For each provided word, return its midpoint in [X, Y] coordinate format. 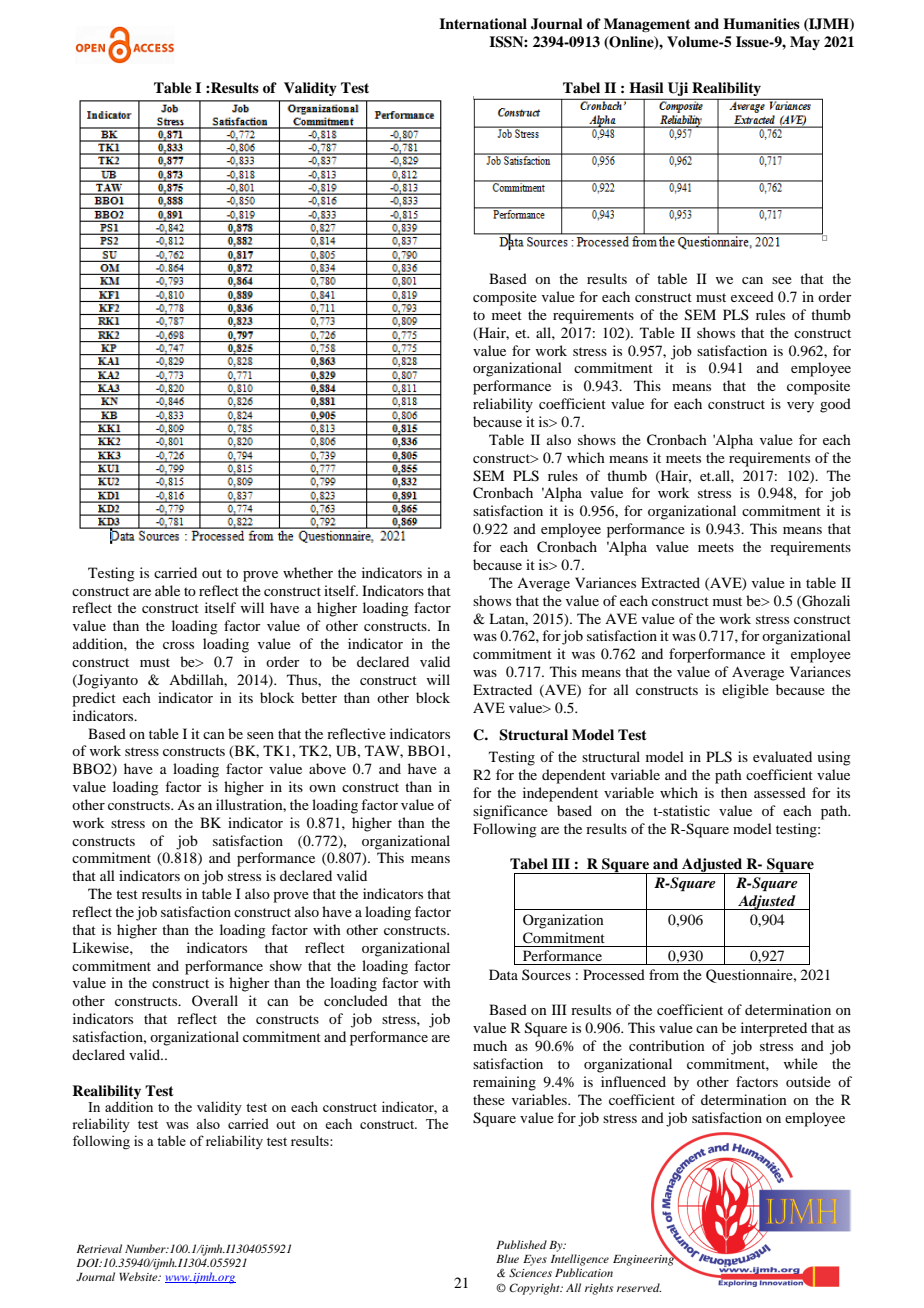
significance [510, 812]
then [734, 792]
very [800, 407]
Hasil [646, 87]
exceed [752, 296]
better [319, 697]
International [483, 23]
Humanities [761, 24]
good [835, 405]
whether [308, 572]
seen [260, 735]
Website [139, 1276]
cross [178, 645]
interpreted [774, 1029]
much [490, 1045]
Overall [215, 1000]
